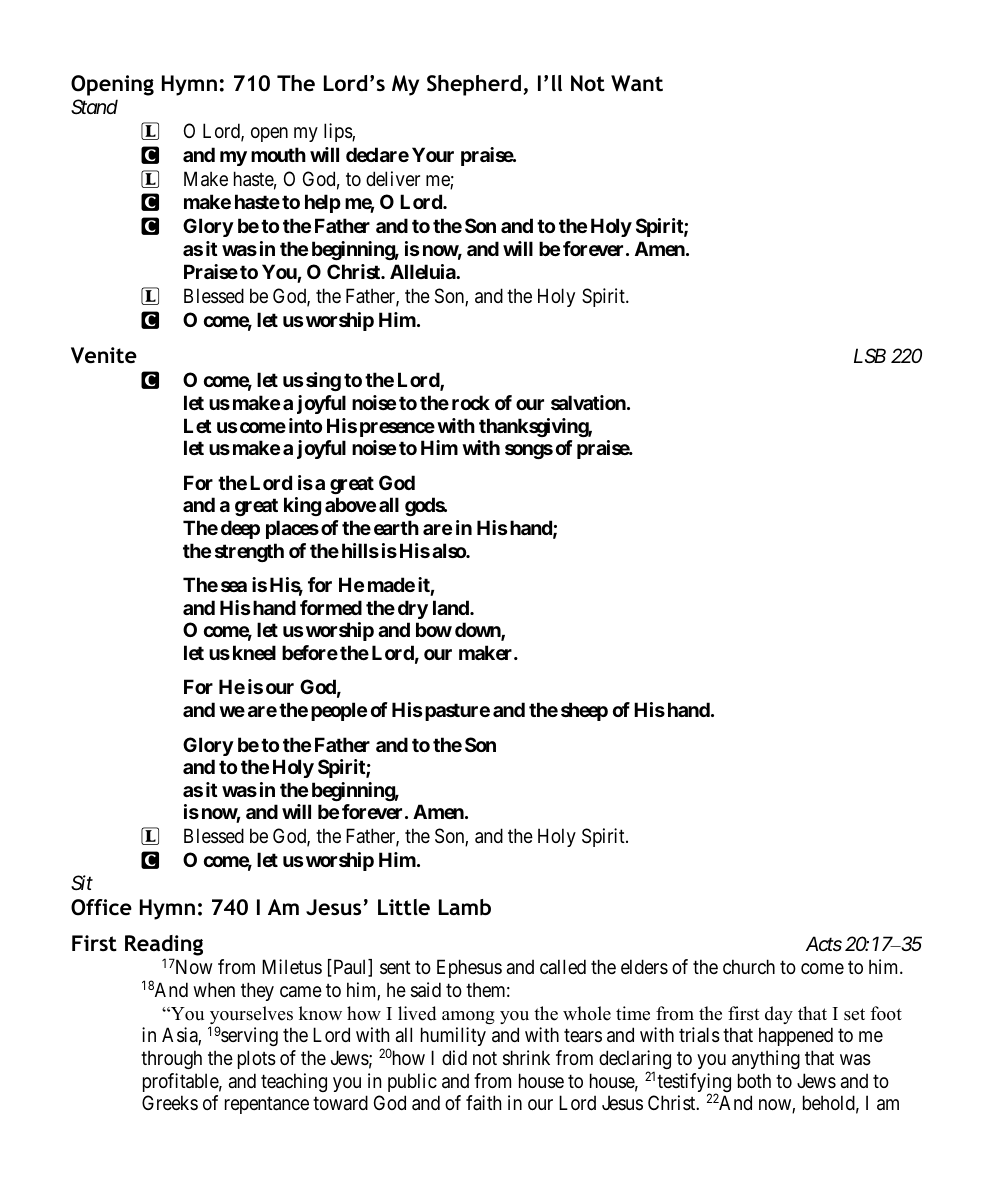  What do you see at coordinates (454, 1057) in the screenshot?
I see `did` at bounding box center [454, 1057].
